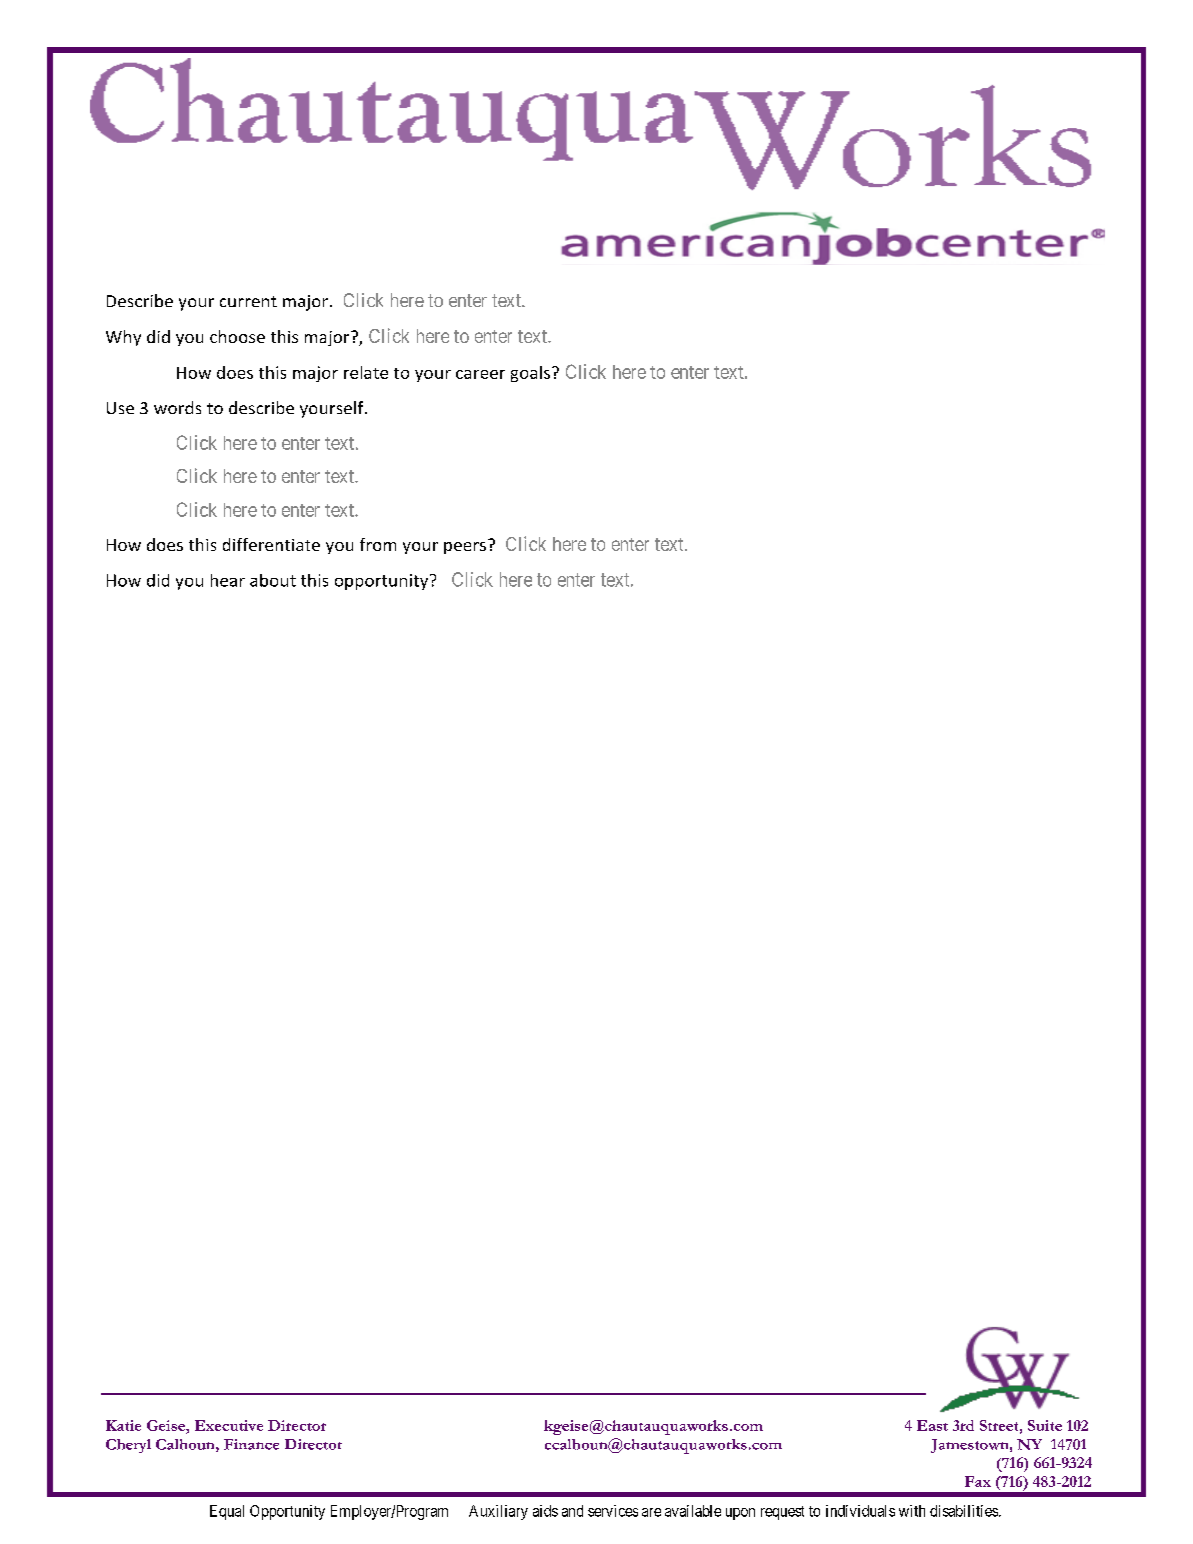  I want to click on from, so click(378, 544).
